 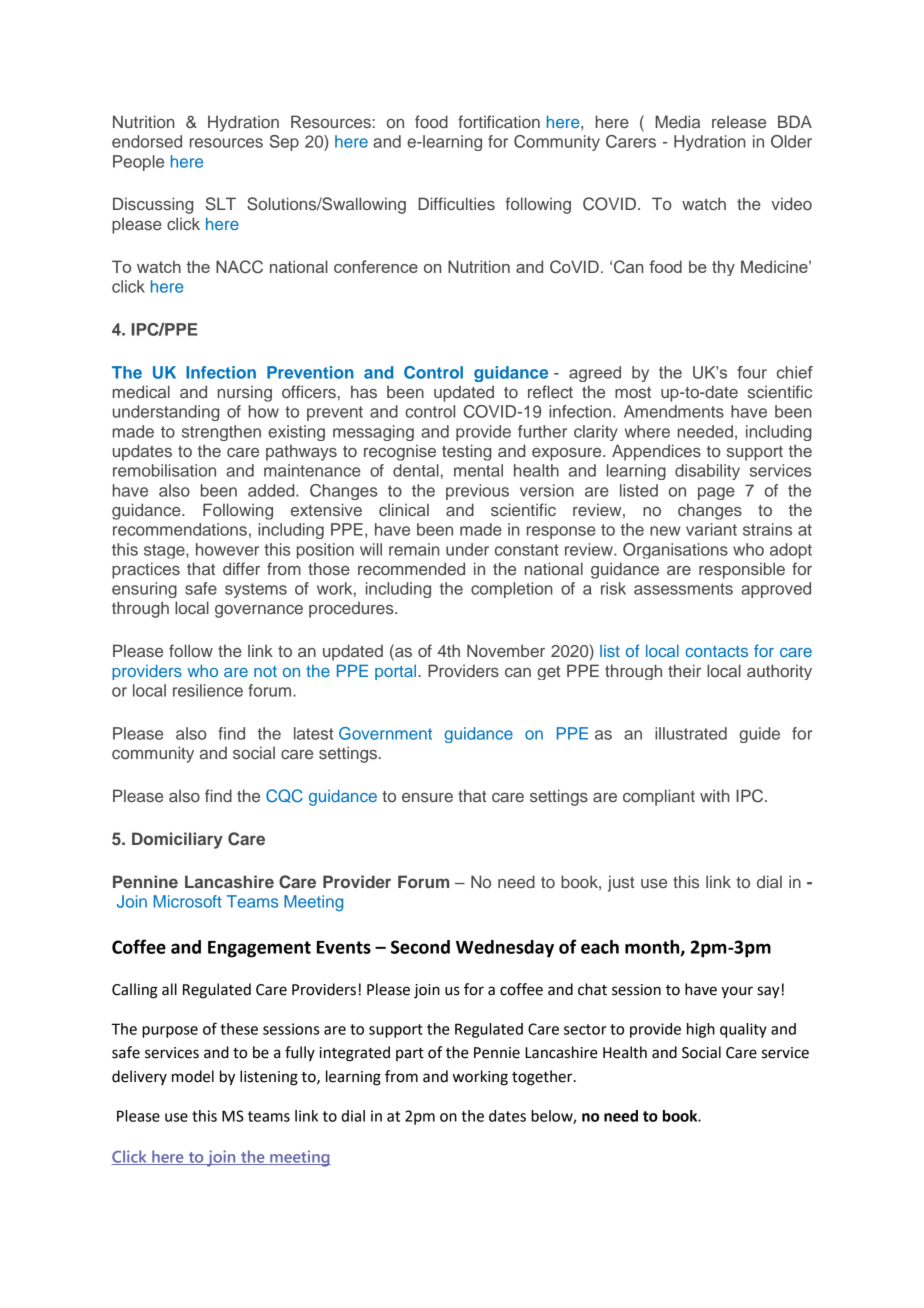 What do you see at coordinates (221, 433) in the image?
I see `strengthen` at bounding box center [221, 433].
